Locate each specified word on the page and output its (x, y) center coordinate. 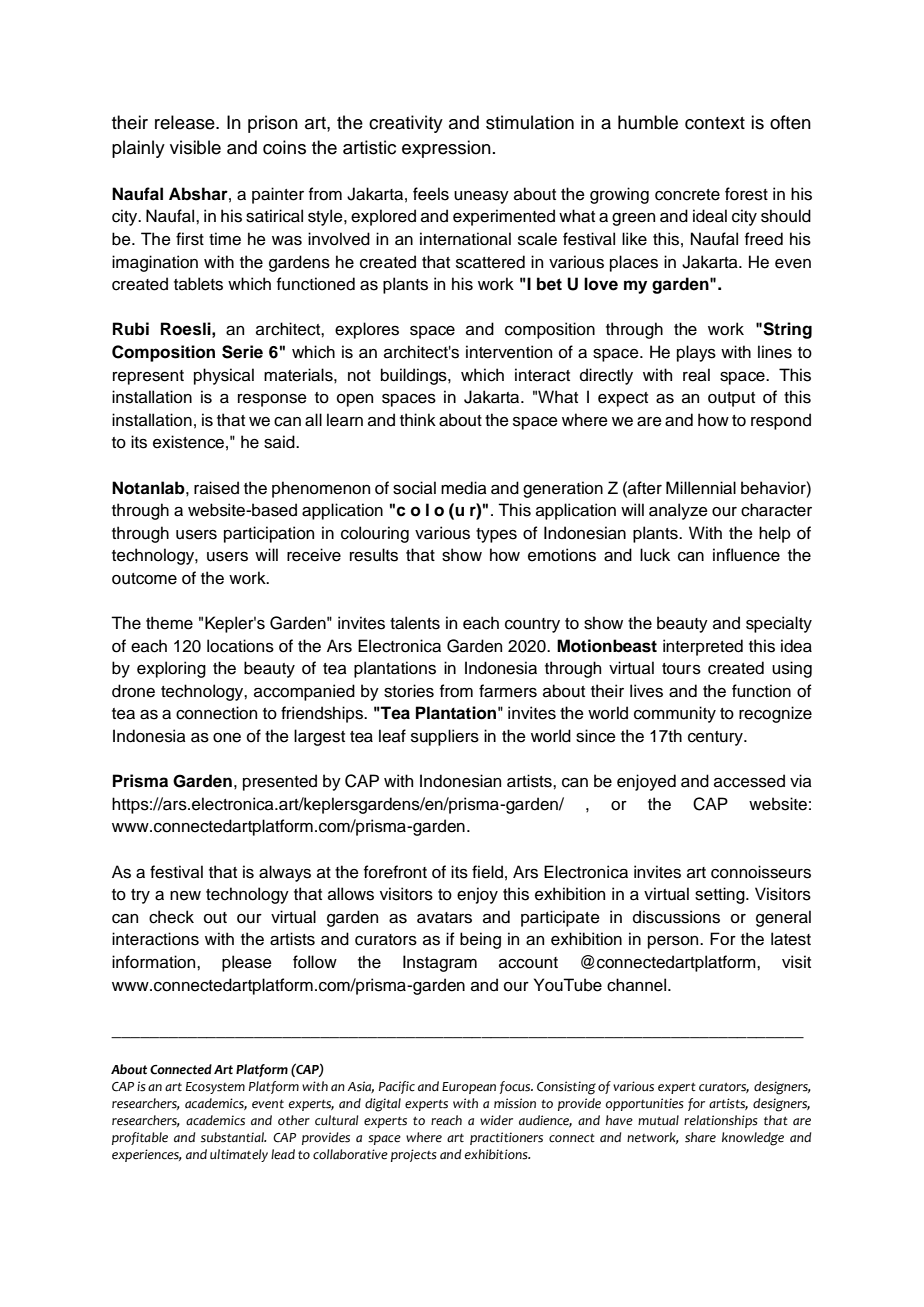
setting (721, 895)
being (480, 940)
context (715, 123)
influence (746, 555)
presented (280, 782)
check (171, 917)
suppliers (445, 737)
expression (446, 149)
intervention (509, 352)
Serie (242, 352)
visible (195, 147)
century (716, 738)
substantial (233, 1137)
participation (269, 534)
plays (696, 353)
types (496, 535)
